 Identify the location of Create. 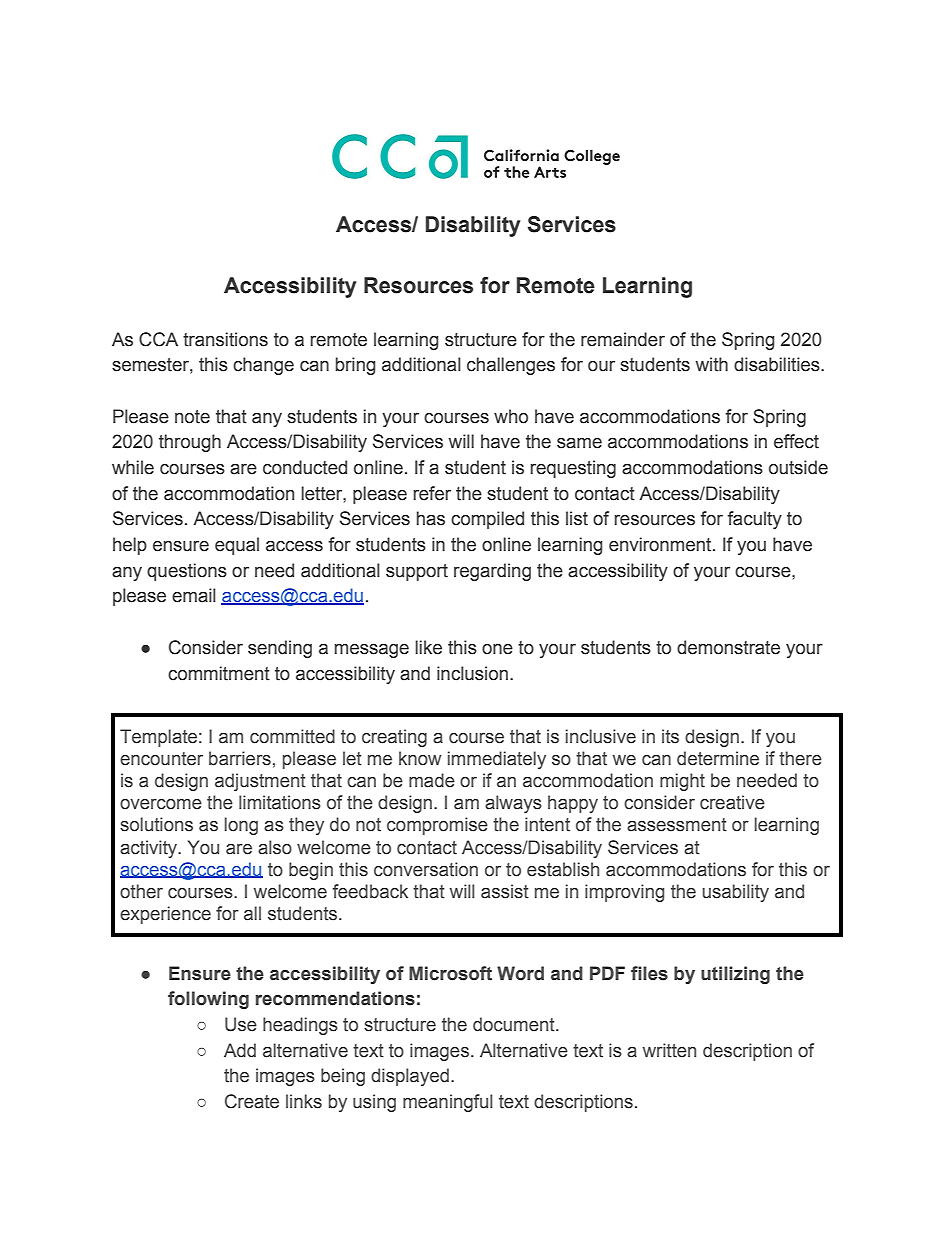
(252, 1101).
